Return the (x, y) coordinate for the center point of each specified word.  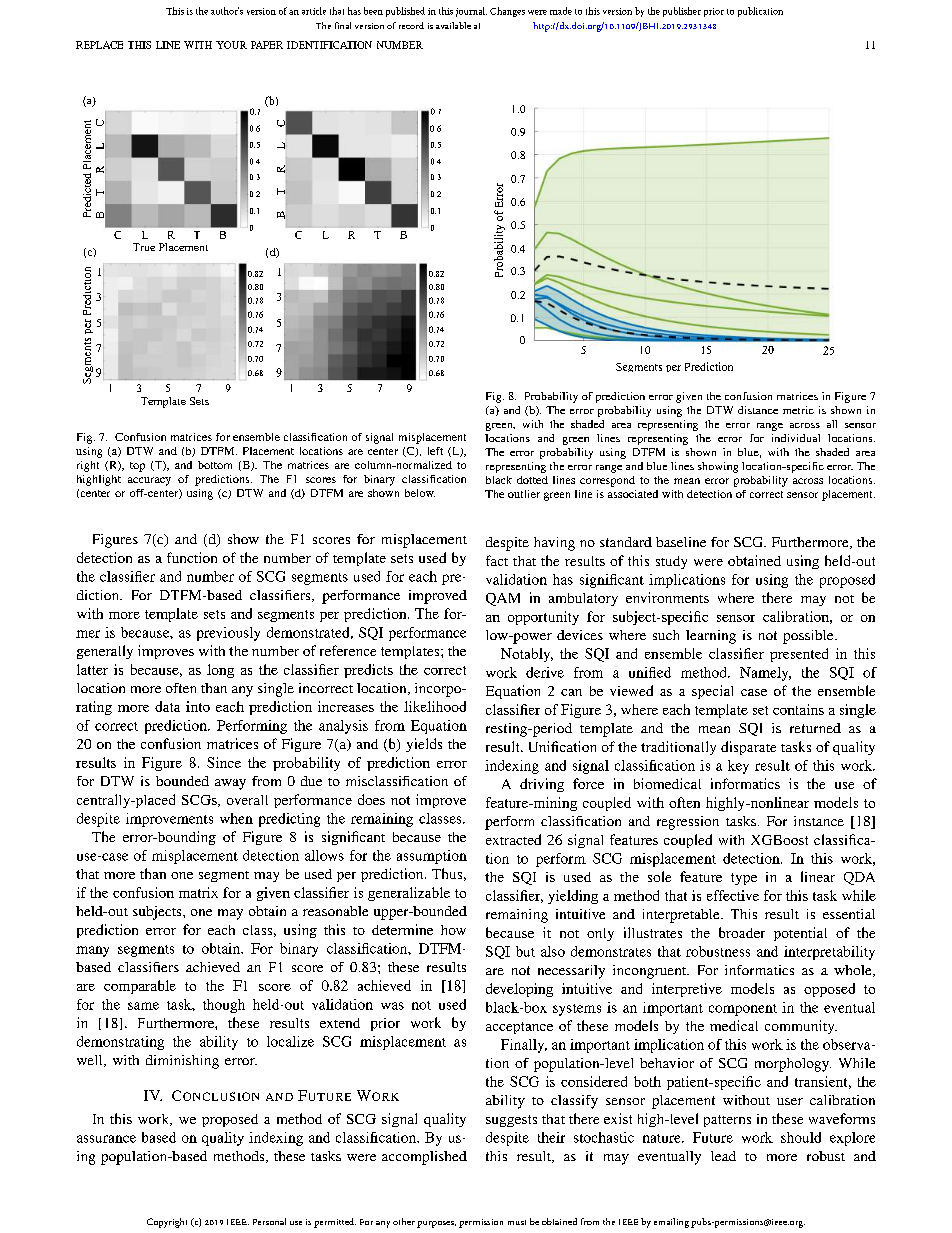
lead (723, 1156)
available (453, 25)
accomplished (424, 1158)
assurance (106, 1139)
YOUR (231, 45)
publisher (682, 12)
